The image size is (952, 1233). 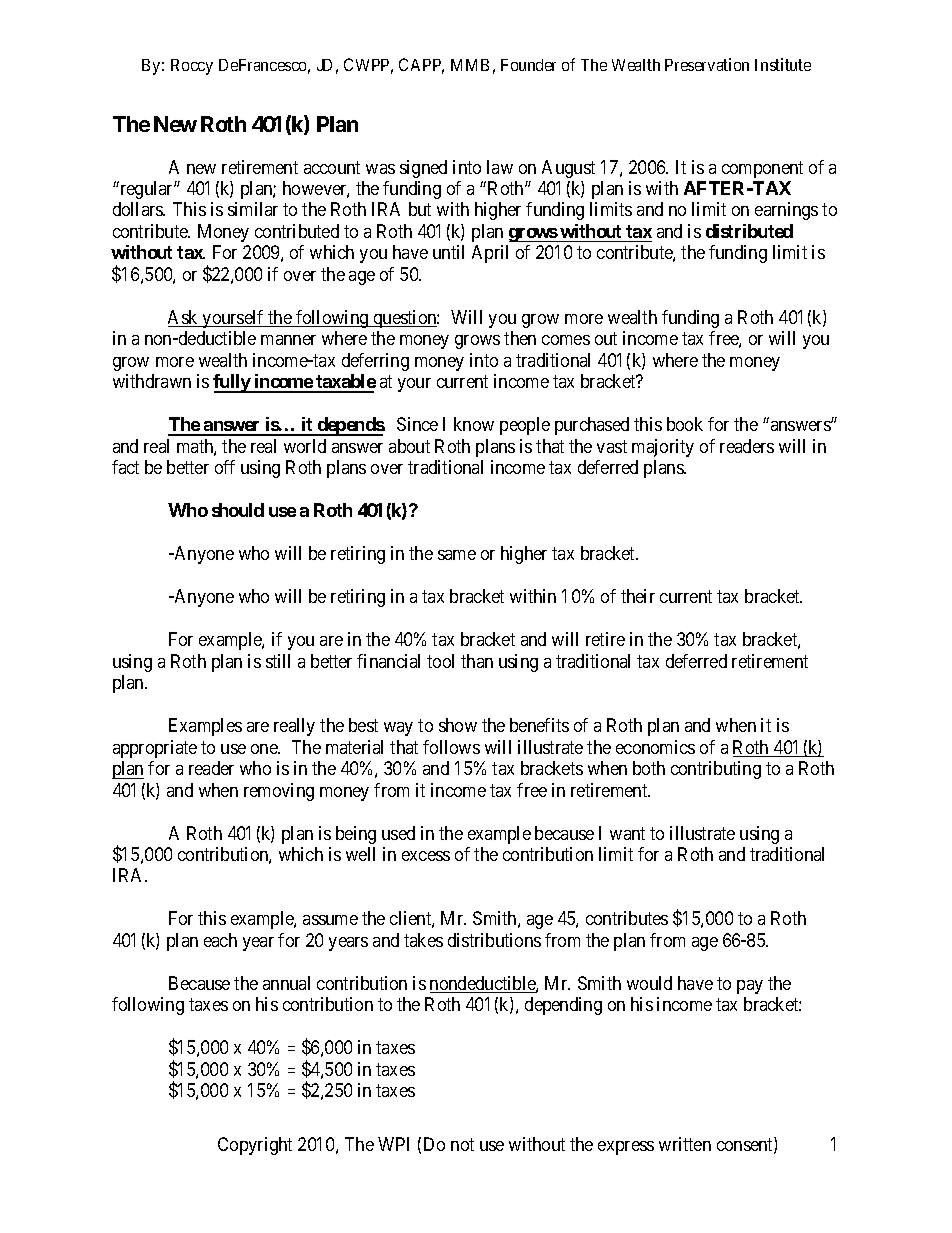 I want to click on still, so click(x=278, y=661).
